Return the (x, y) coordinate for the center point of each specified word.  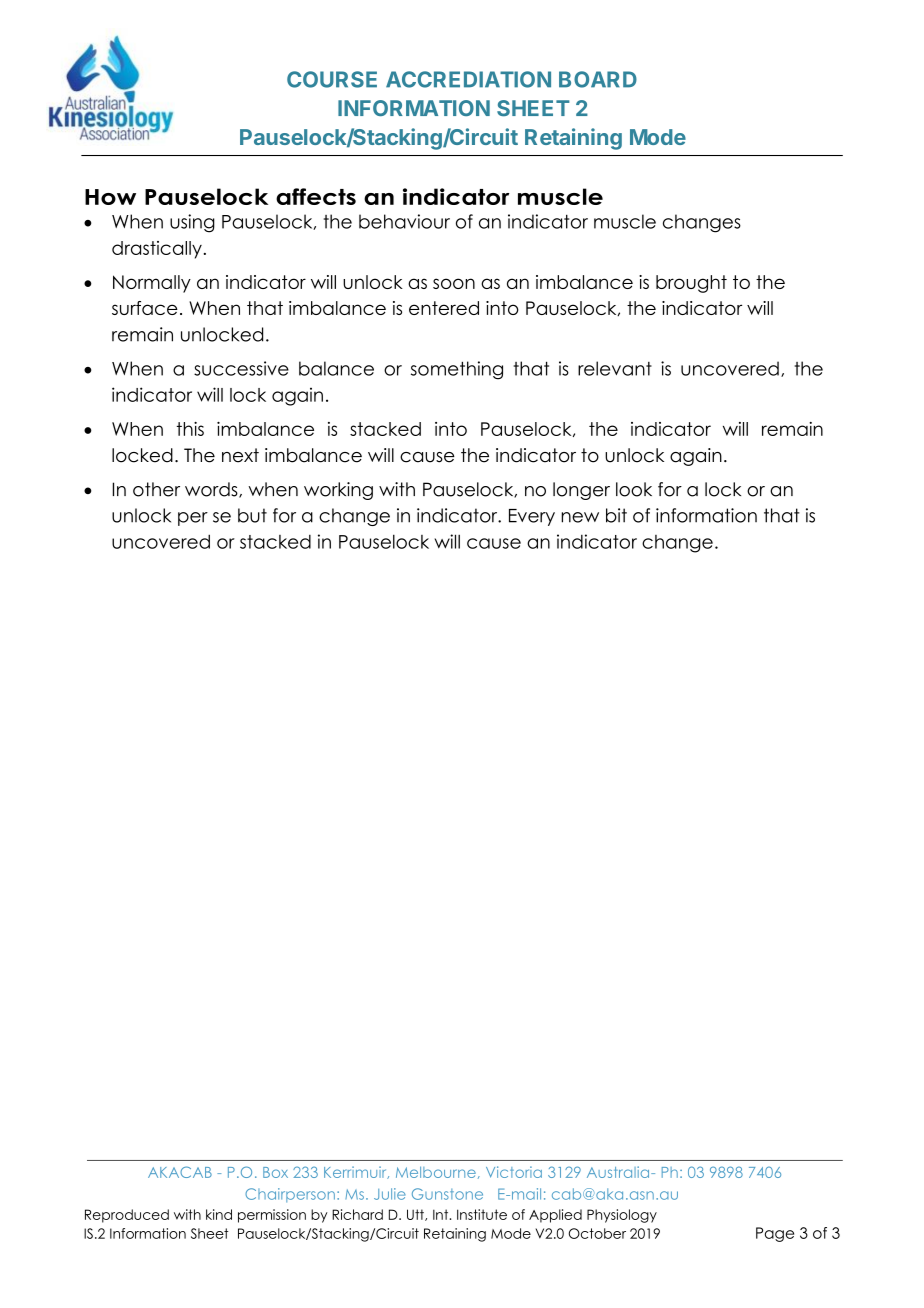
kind (219, 1214)
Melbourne (436, 1172)
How (110, 197)
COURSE (332, 79)
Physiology (622, 1216)
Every (532, 517)
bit (616, 515)
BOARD (598, 79)
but (252, 515)
